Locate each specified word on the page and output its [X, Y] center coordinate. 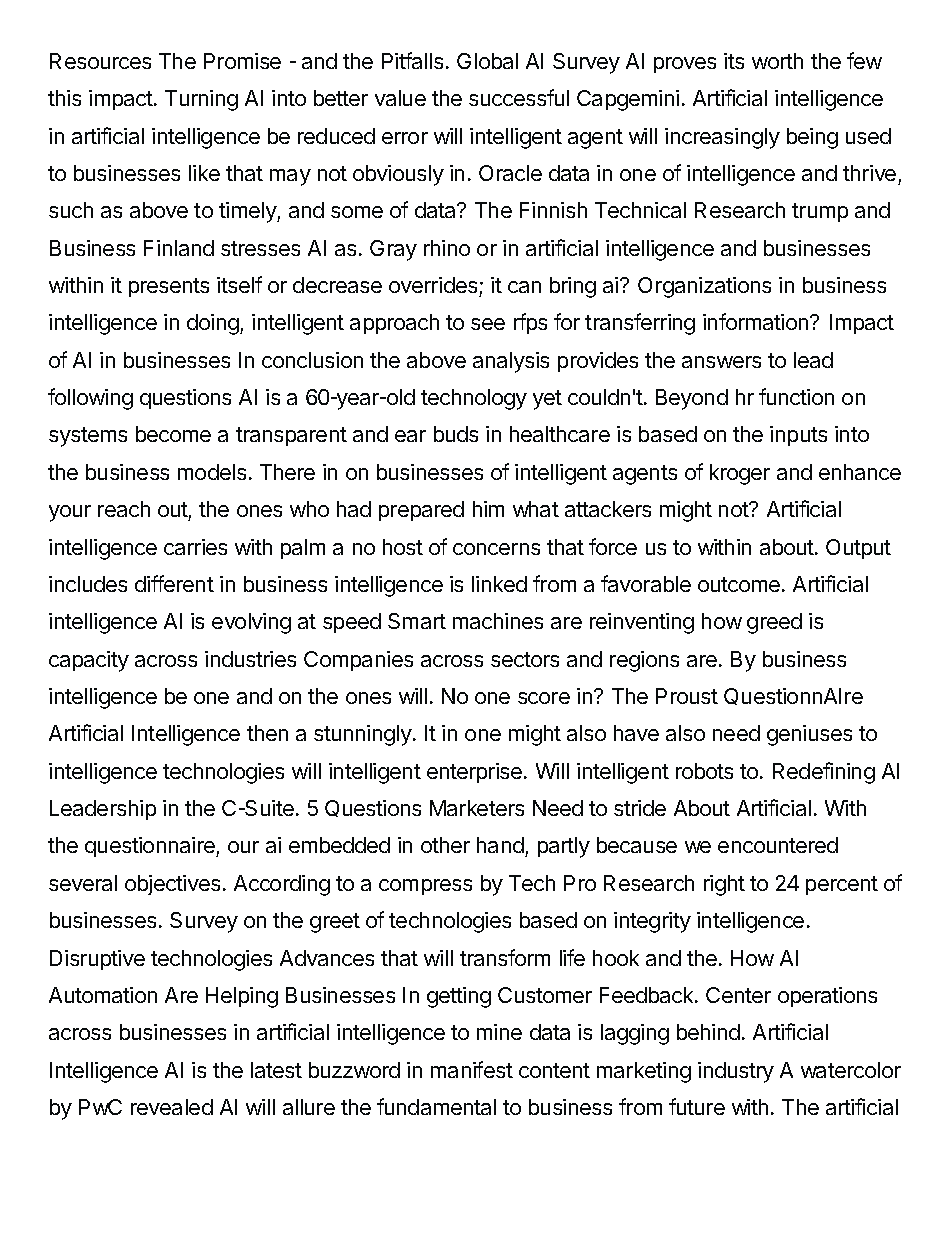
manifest [472, 1069]
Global [487, 61]
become [173, 434]
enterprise [476, 773]
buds [456, 434]
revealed [172, 1107]
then [267, 733]
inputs [798, 436]
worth [777, 61]
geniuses [809, 735]
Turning [201, 100]
